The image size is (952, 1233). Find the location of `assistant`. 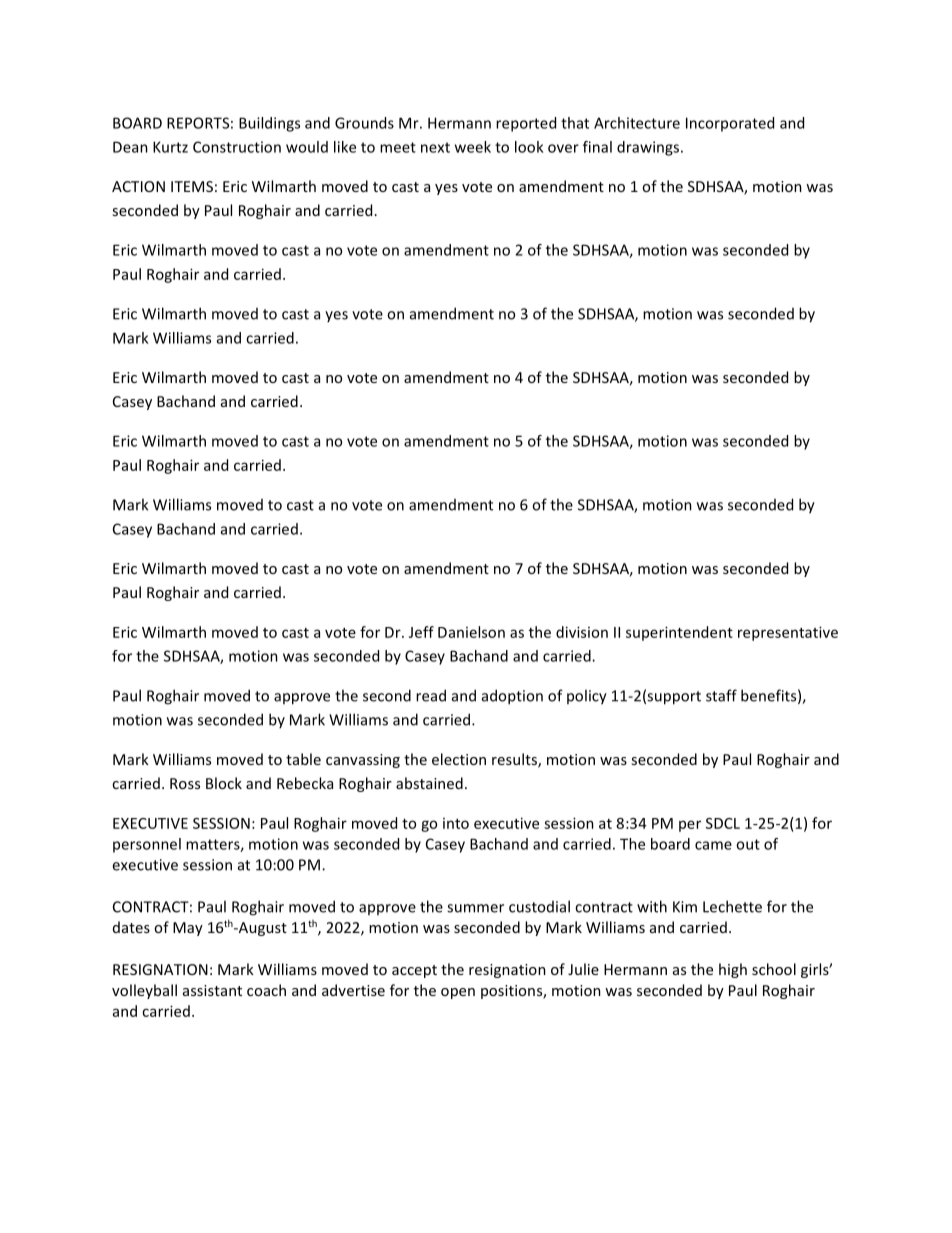

assistant is located at coordinates (212, 990).
